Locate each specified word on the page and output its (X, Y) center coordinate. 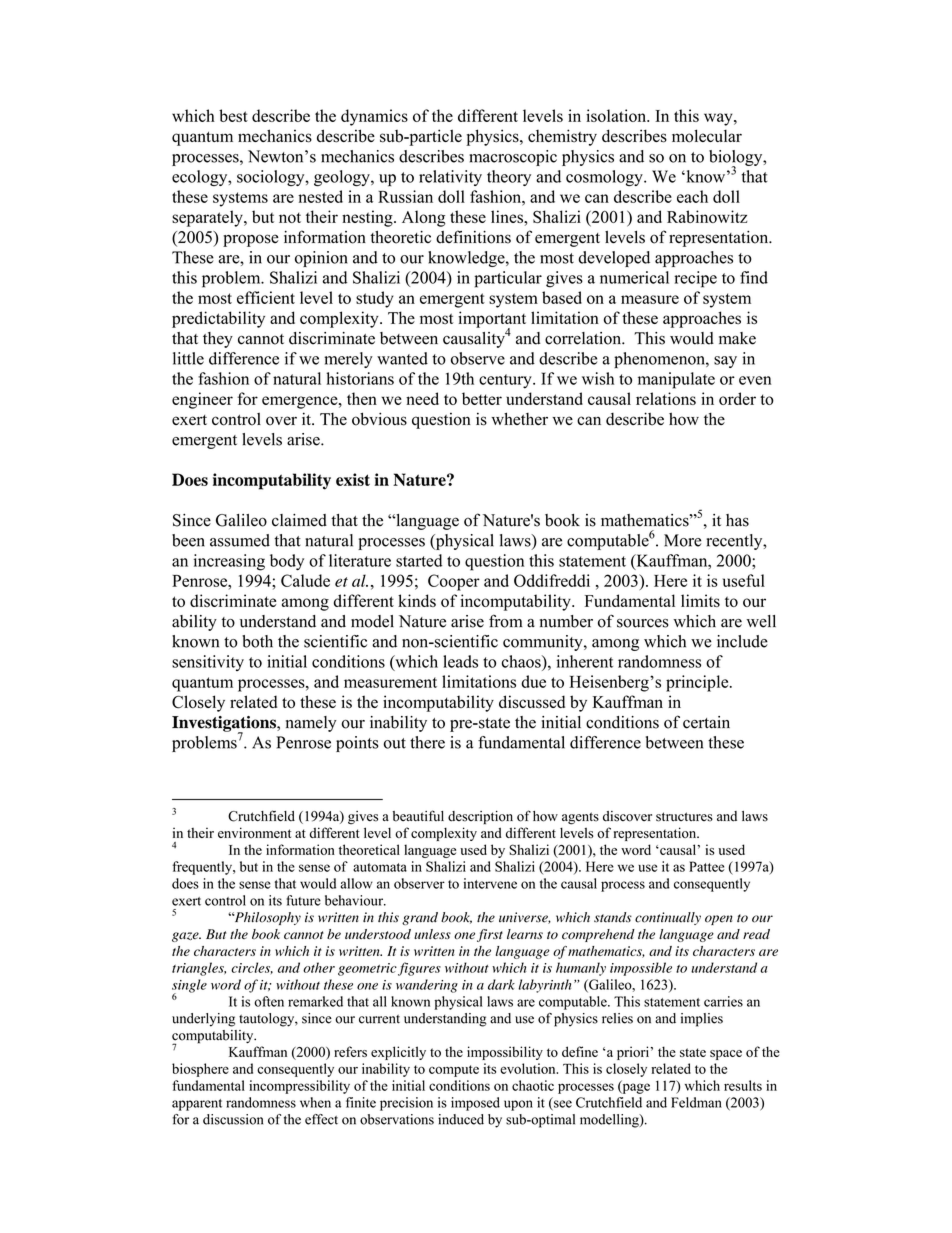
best (233, 115)
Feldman (696, 1102)
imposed (475, 1104)
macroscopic (513, 158)
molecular (707, 136)
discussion (233, 1119)
